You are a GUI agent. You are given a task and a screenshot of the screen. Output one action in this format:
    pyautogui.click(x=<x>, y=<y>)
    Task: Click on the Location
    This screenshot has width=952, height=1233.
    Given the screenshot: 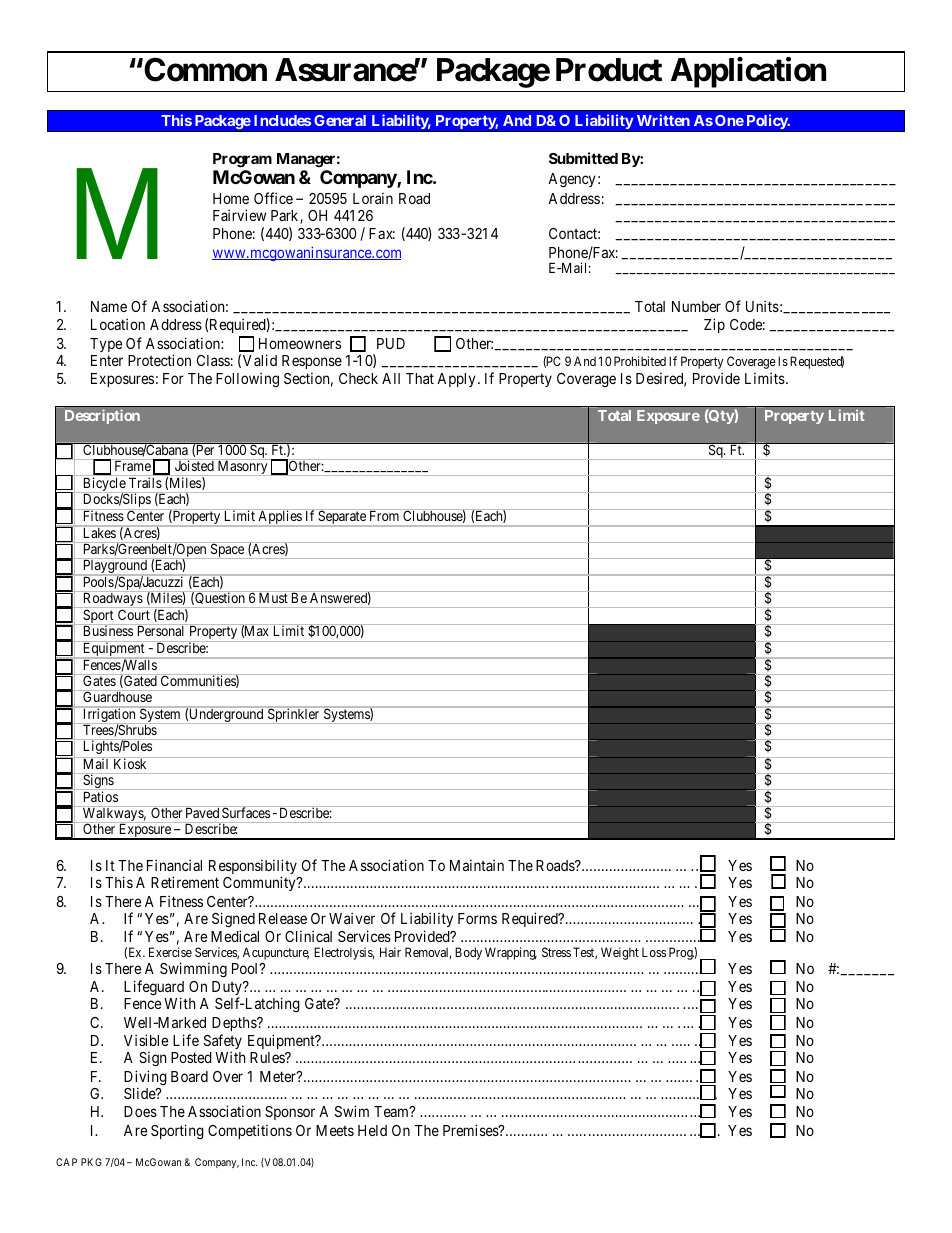 What is the action you would take?
    pyautogui.click(x=118, y=324)
